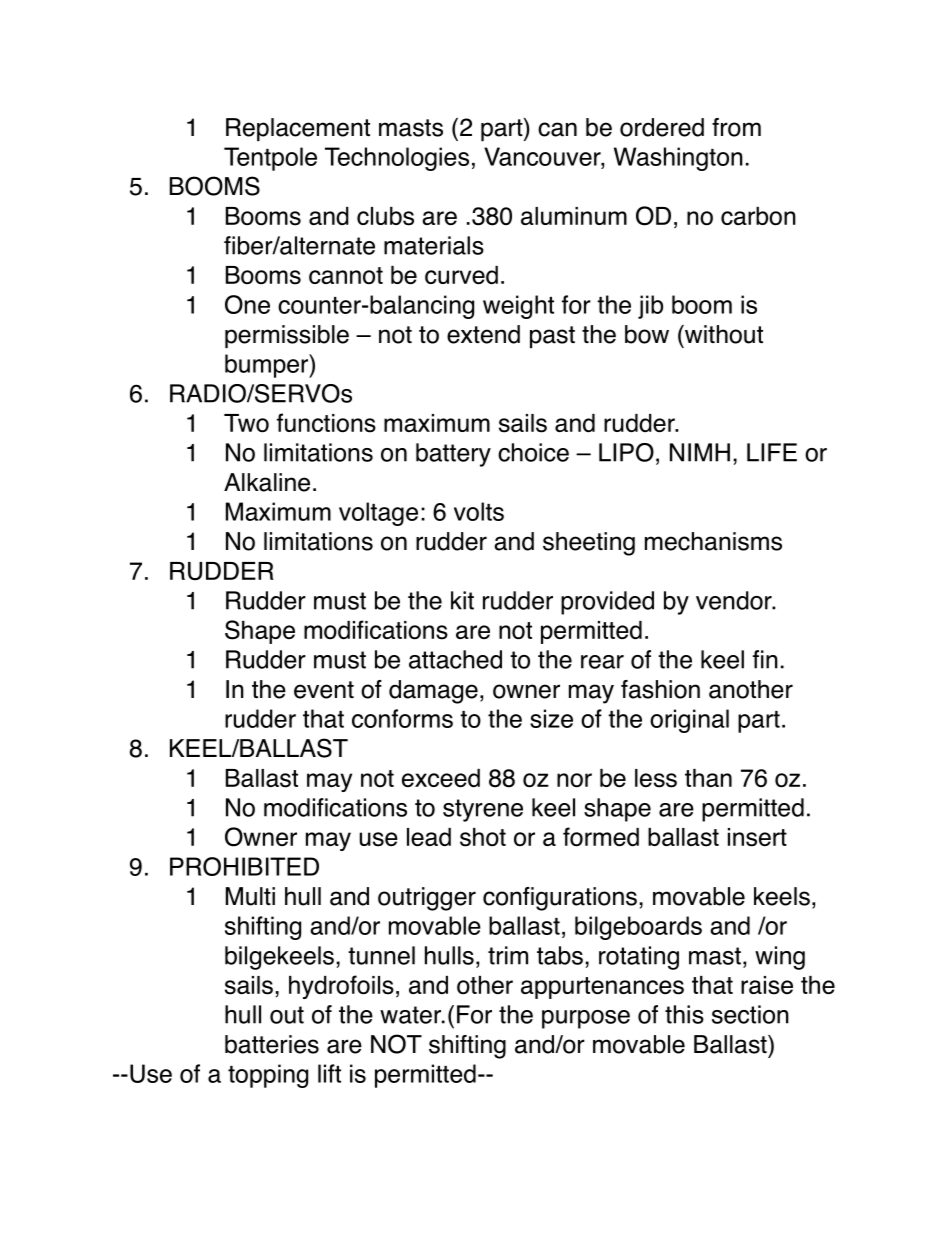 The height and width of the screenshot is (1233, 952). Describe the element at coordinates (586, 1019) in the screenshot. I see `purpose` at that location.
